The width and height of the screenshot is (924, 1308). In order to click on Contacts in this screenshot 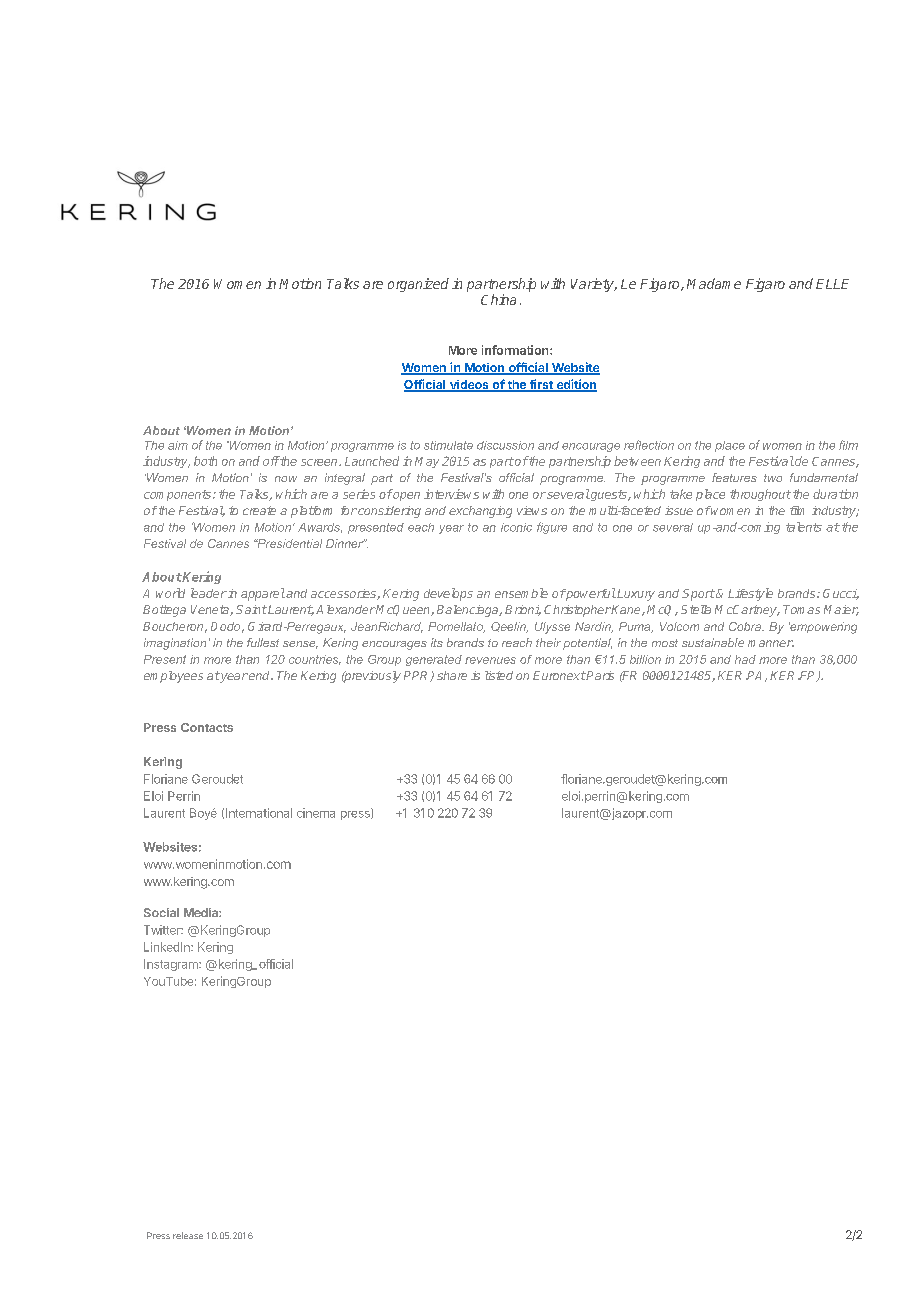, I will do `click(207, 727)`.
